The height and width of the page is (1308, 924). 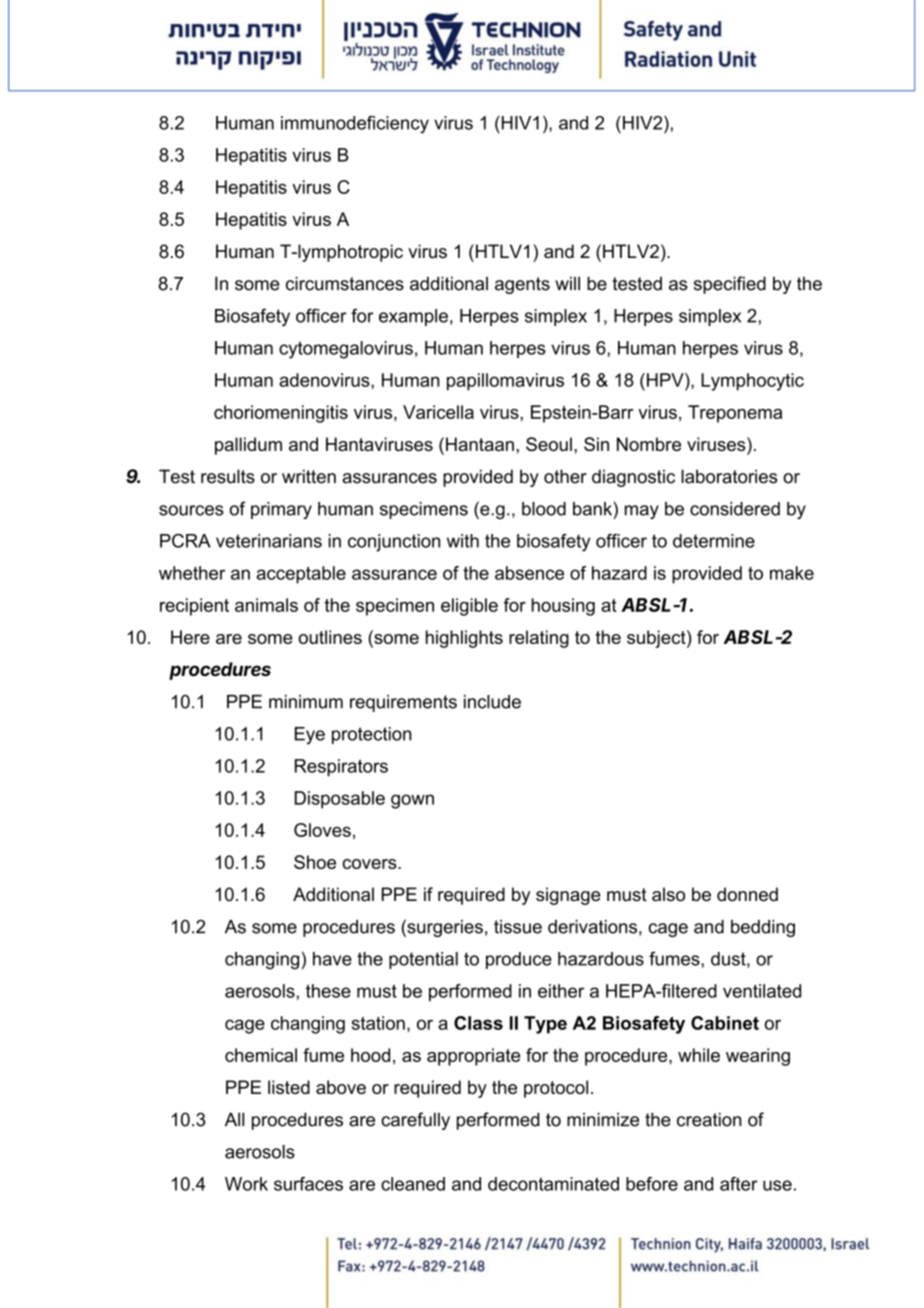 I want to click on agents, so click(x=522, y=285).
